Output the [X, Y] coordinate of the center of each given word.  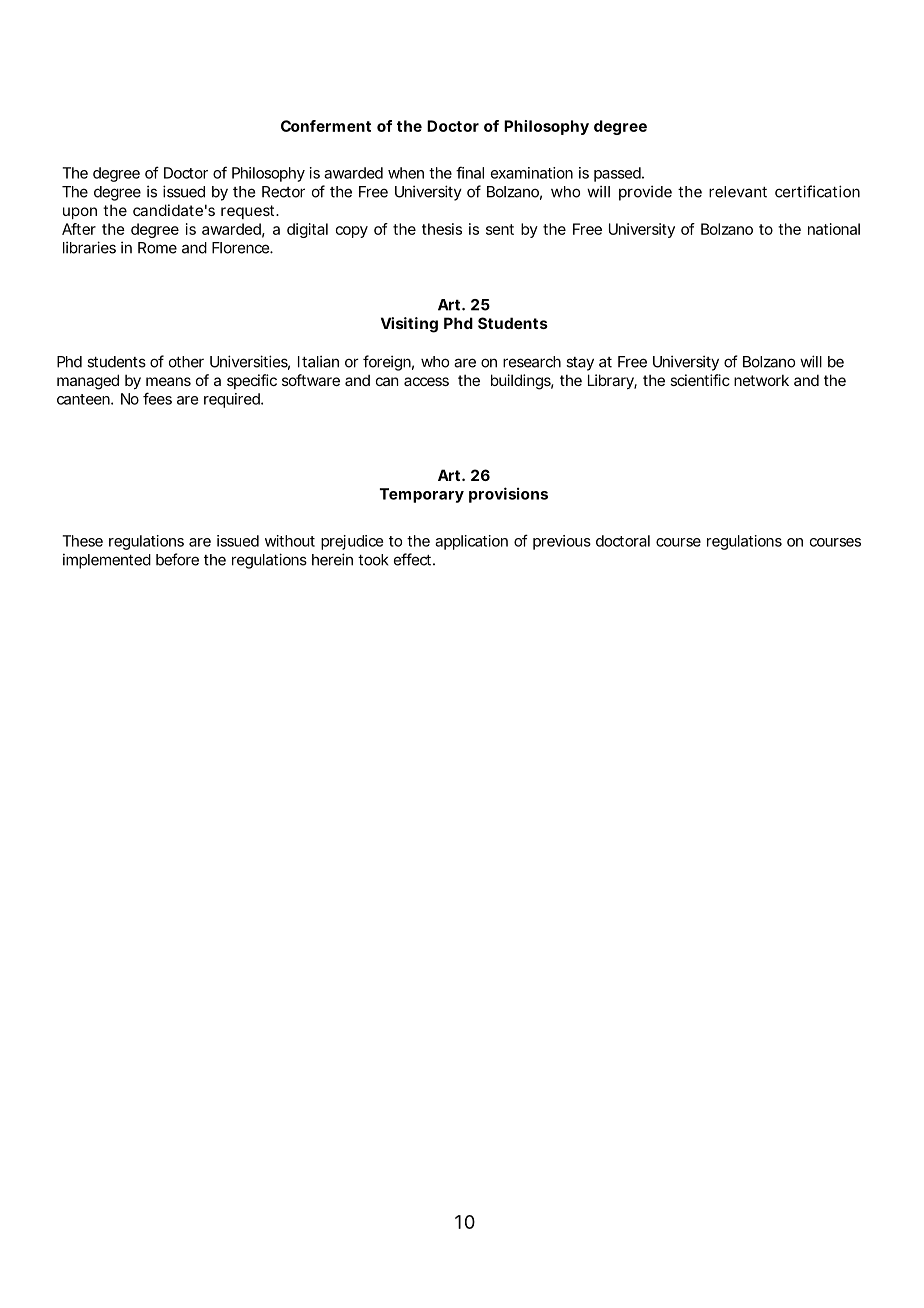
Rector [283, 192]
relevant [738, 192]
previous [562, 542]
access [426, 381]
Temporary [422, 495]
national [834, 229]
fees [157, 398]
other [186, 362]
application [471, 542]
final [470, 172]
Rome [157, 248]
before [177, 559]
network [761, 380]
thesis [442, 229]
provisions [508, 495]
